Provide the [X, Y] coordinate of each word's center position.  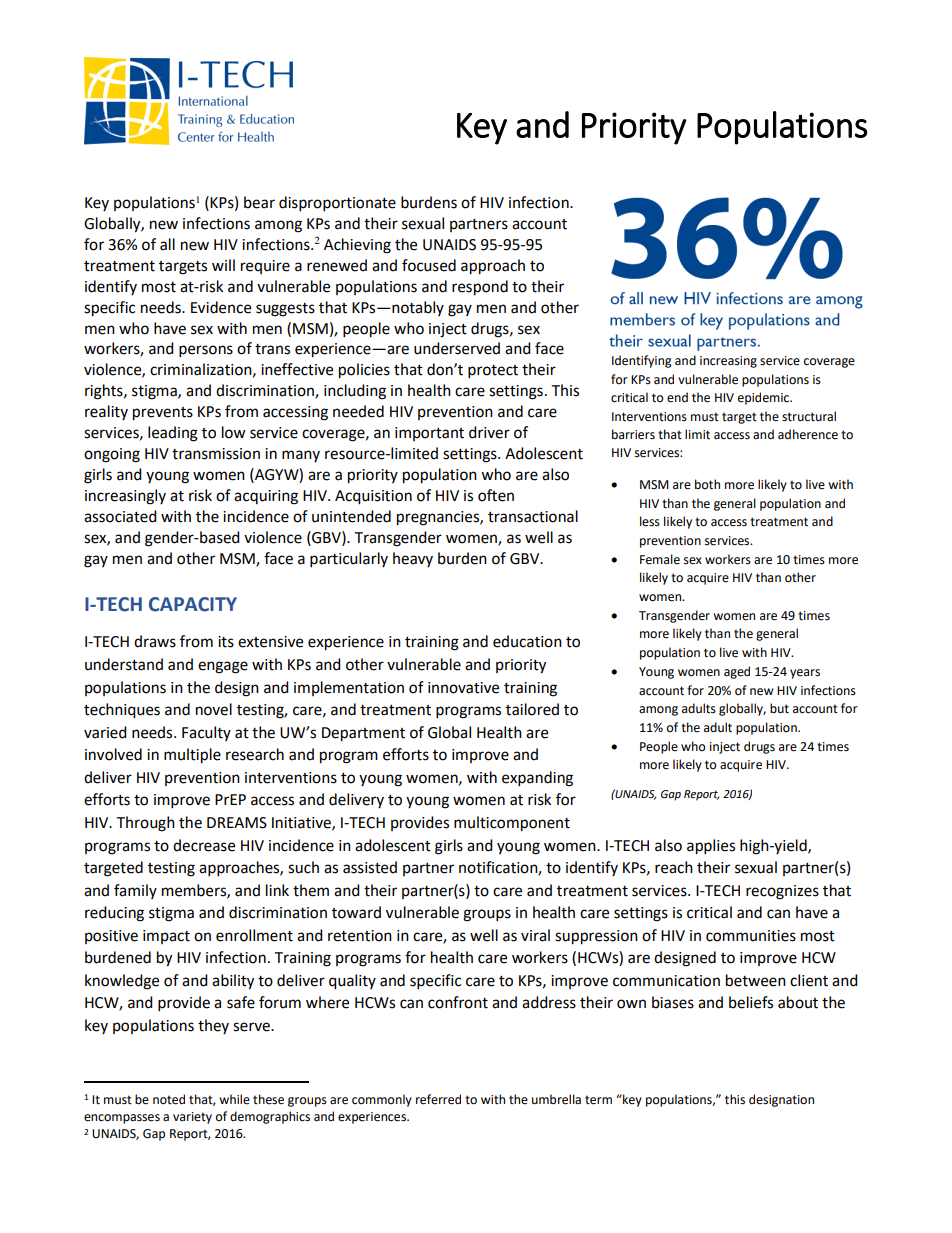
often [496, 495]
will [223, 265]
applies [711, 847]
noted [169, 1099]
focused [429, 265]
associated [120, 516]
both [707, 484]
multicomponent [512, 824]
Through [145, 824]
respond [480, 288]
